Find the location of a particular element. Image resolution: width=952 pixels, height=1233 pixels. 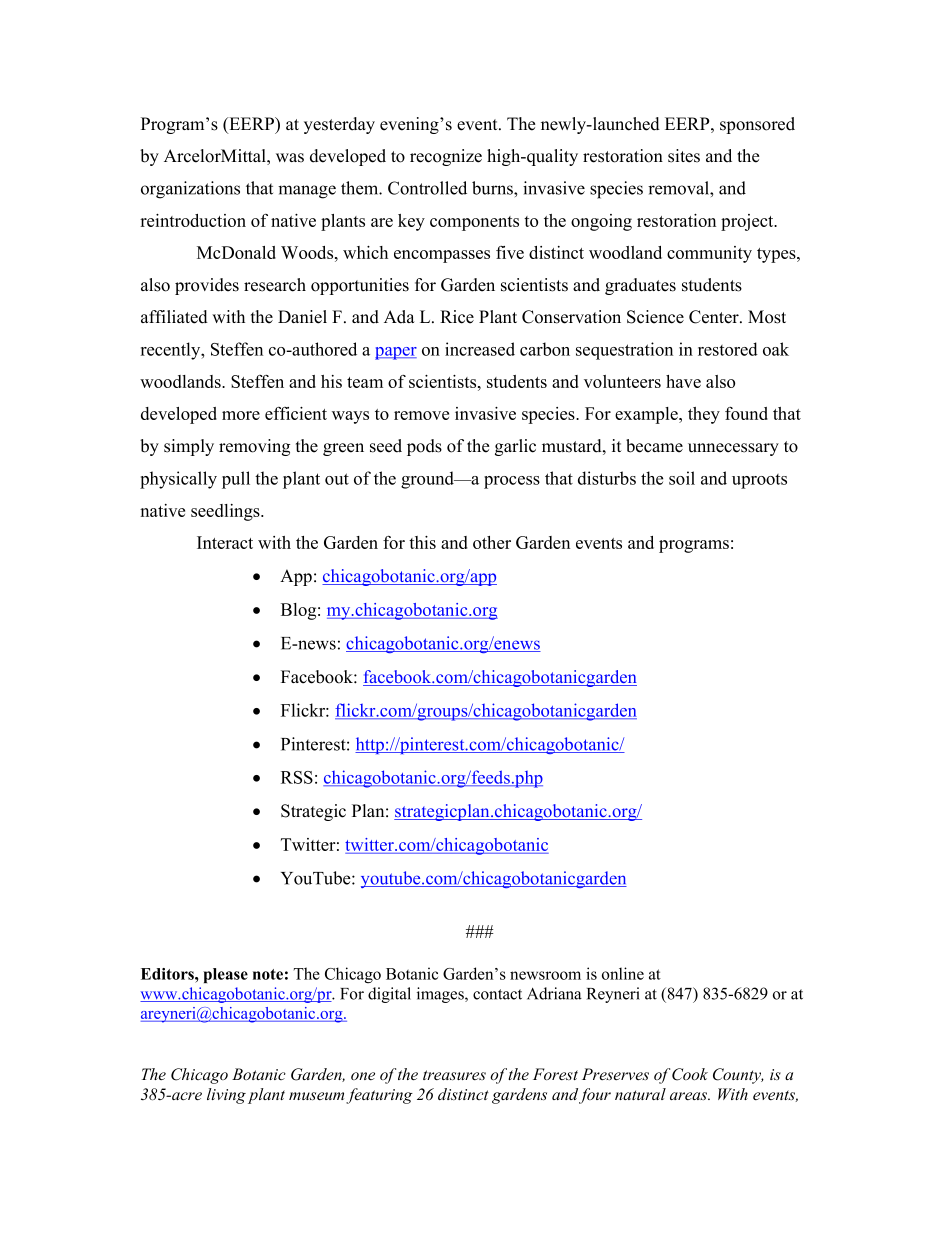

living is located at coordinates (226, 1096).
